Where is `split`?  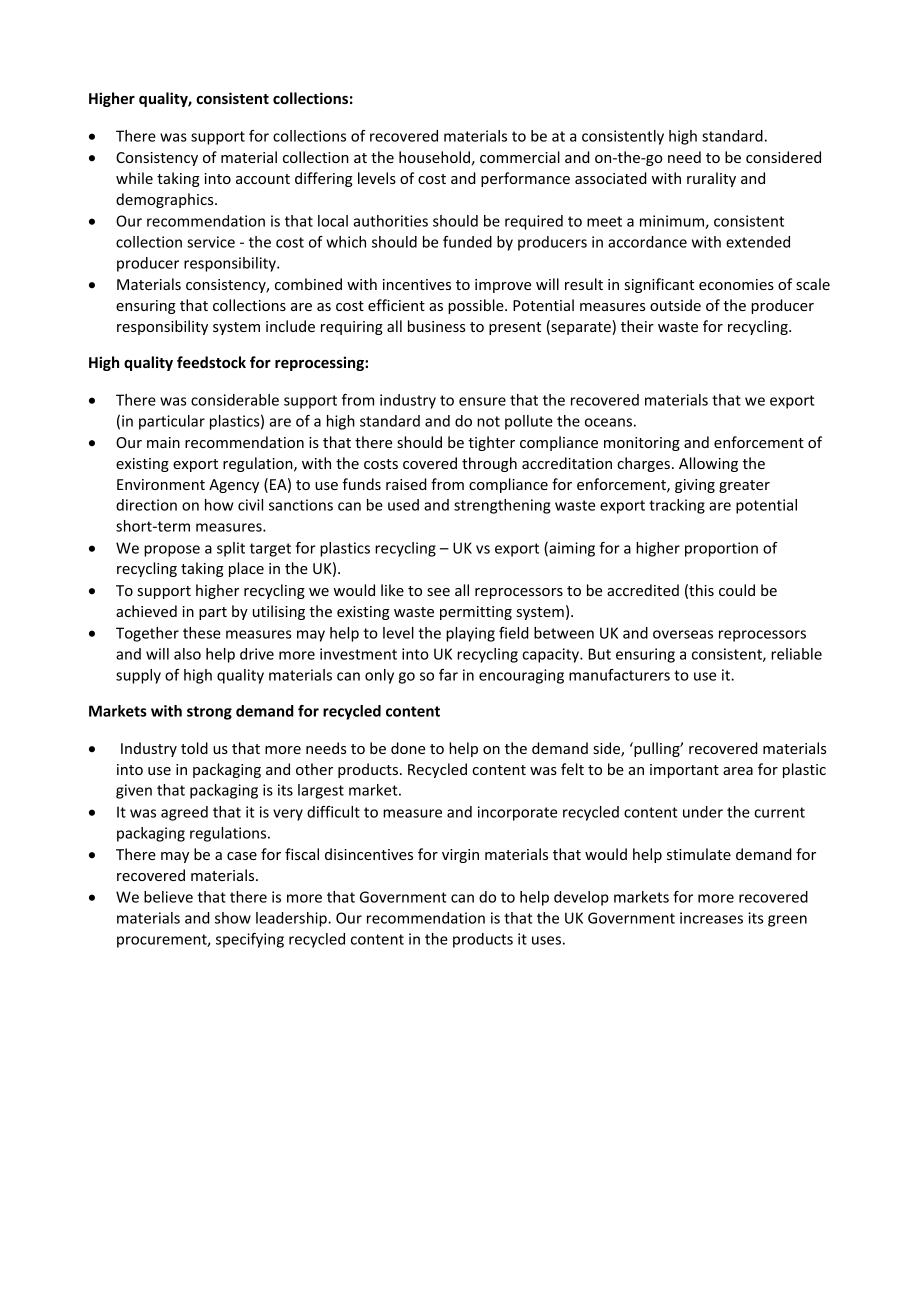 split is located at coordinates (231, 549).
